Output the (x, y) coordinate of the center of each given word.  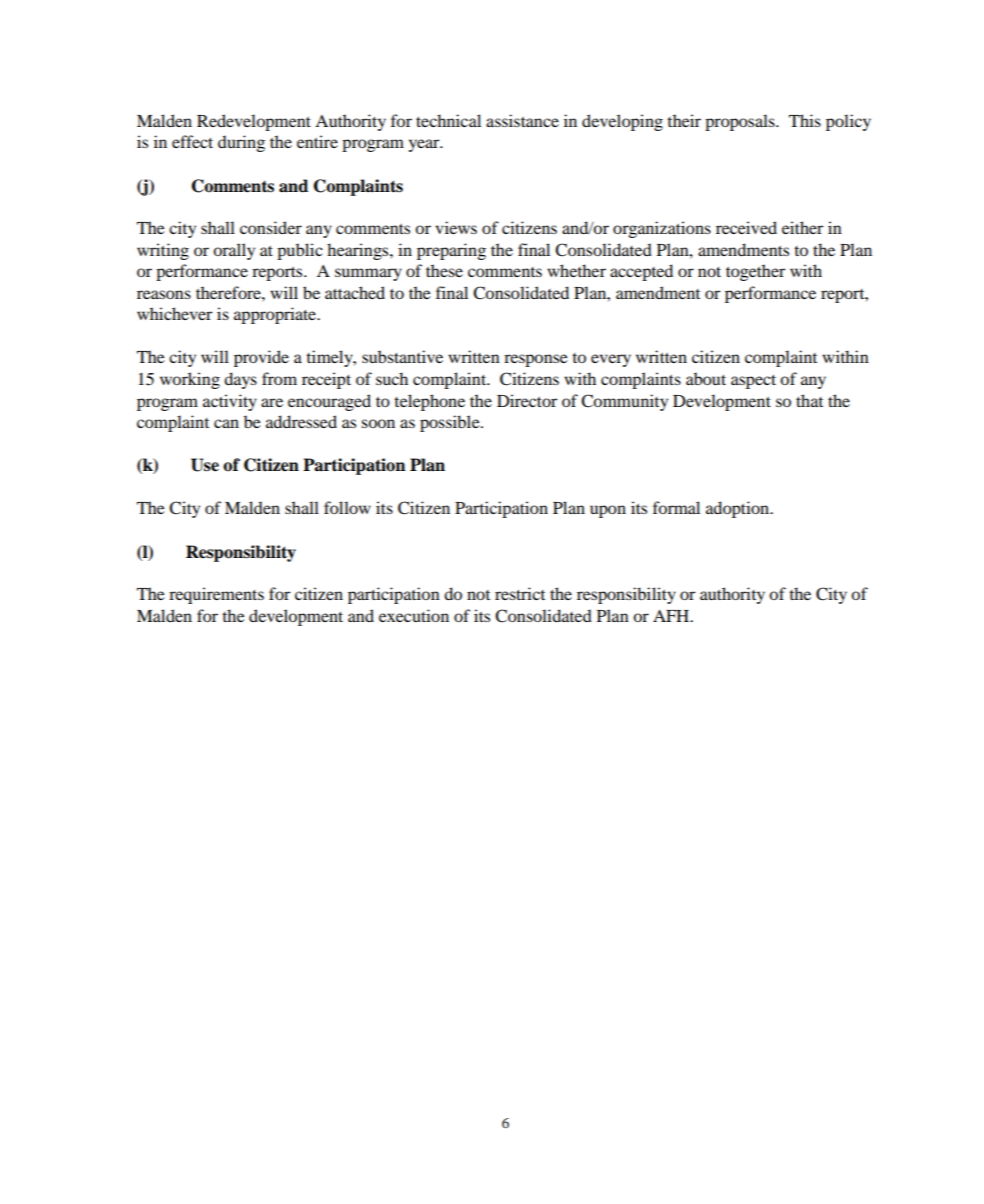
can (226, 423)
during (241, 143)
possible (451, 423)
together (755, 272)
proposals (741, 122)
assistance (522, 120)
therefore (229, 292)
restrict (520, 593)
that (809, 400)
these (444, 270)
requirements (216, 595)
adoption (739, 509)
